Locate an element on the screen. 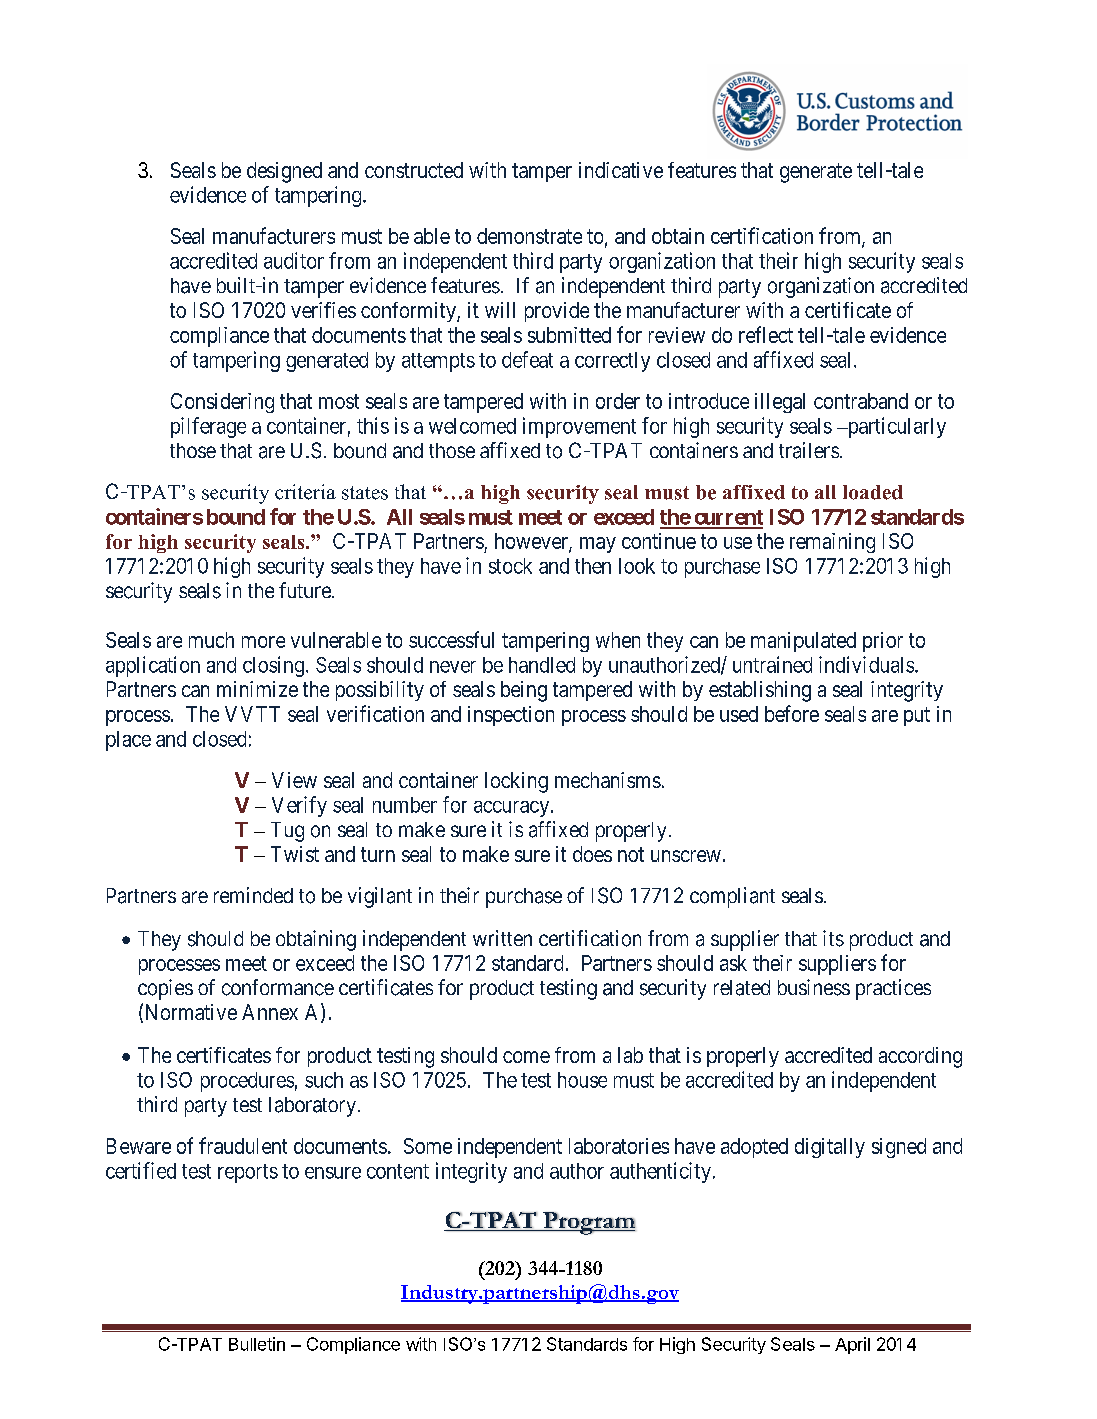  auditor is located at coordinates (294, 260).
